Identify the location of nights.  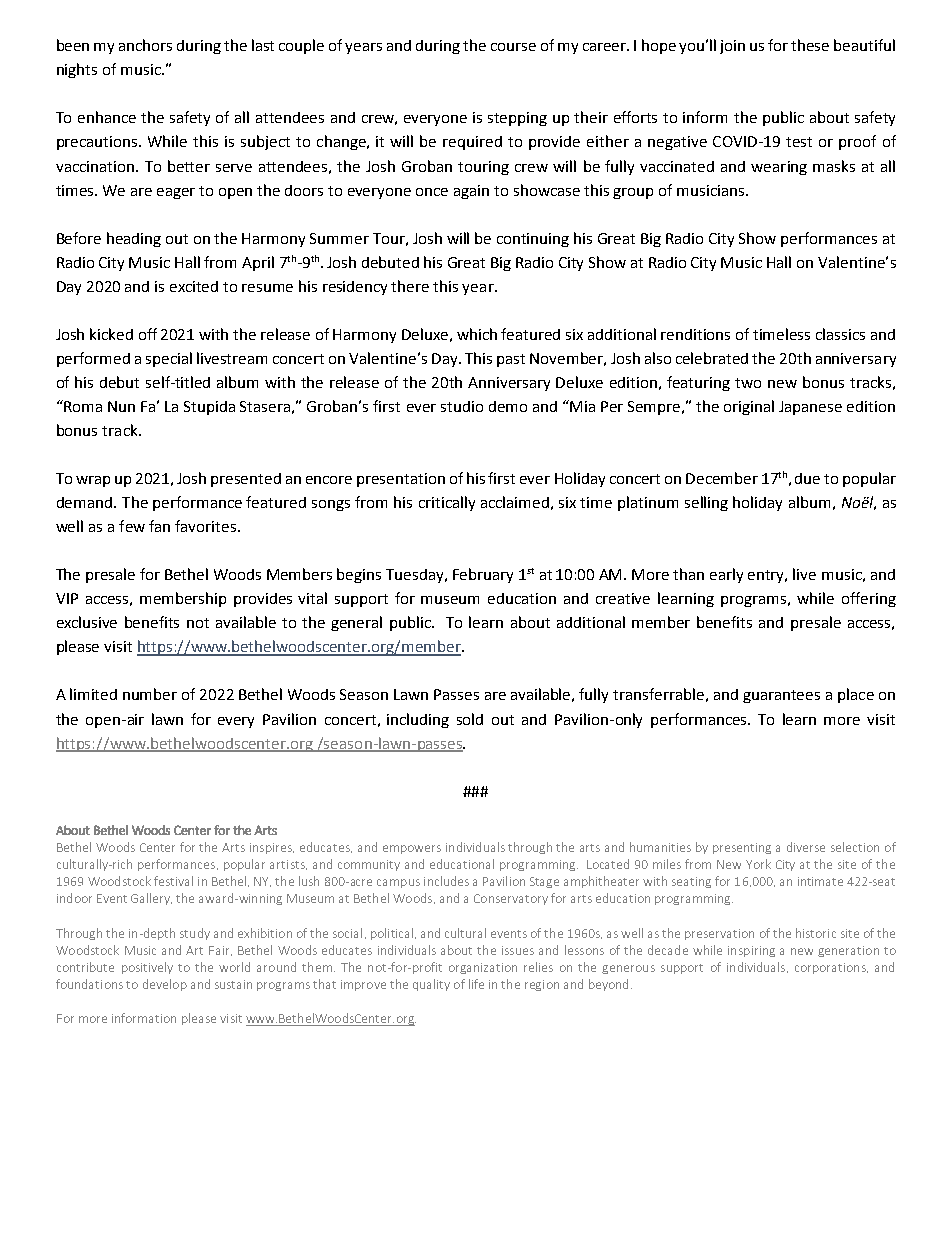
(77, 70).
